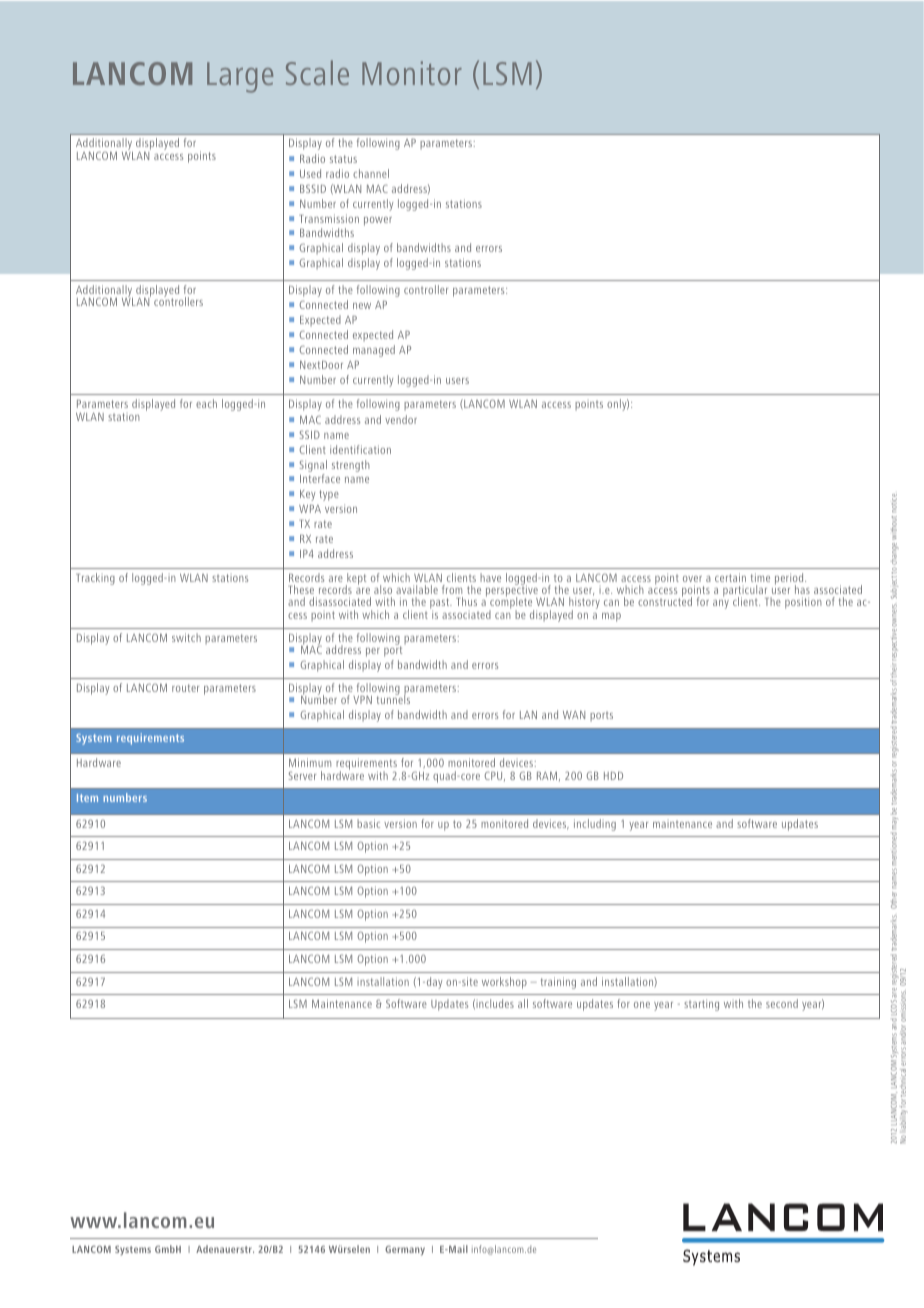 This screenshot has width=924, height=1308. I want to click on certain, so click(730, 577).
